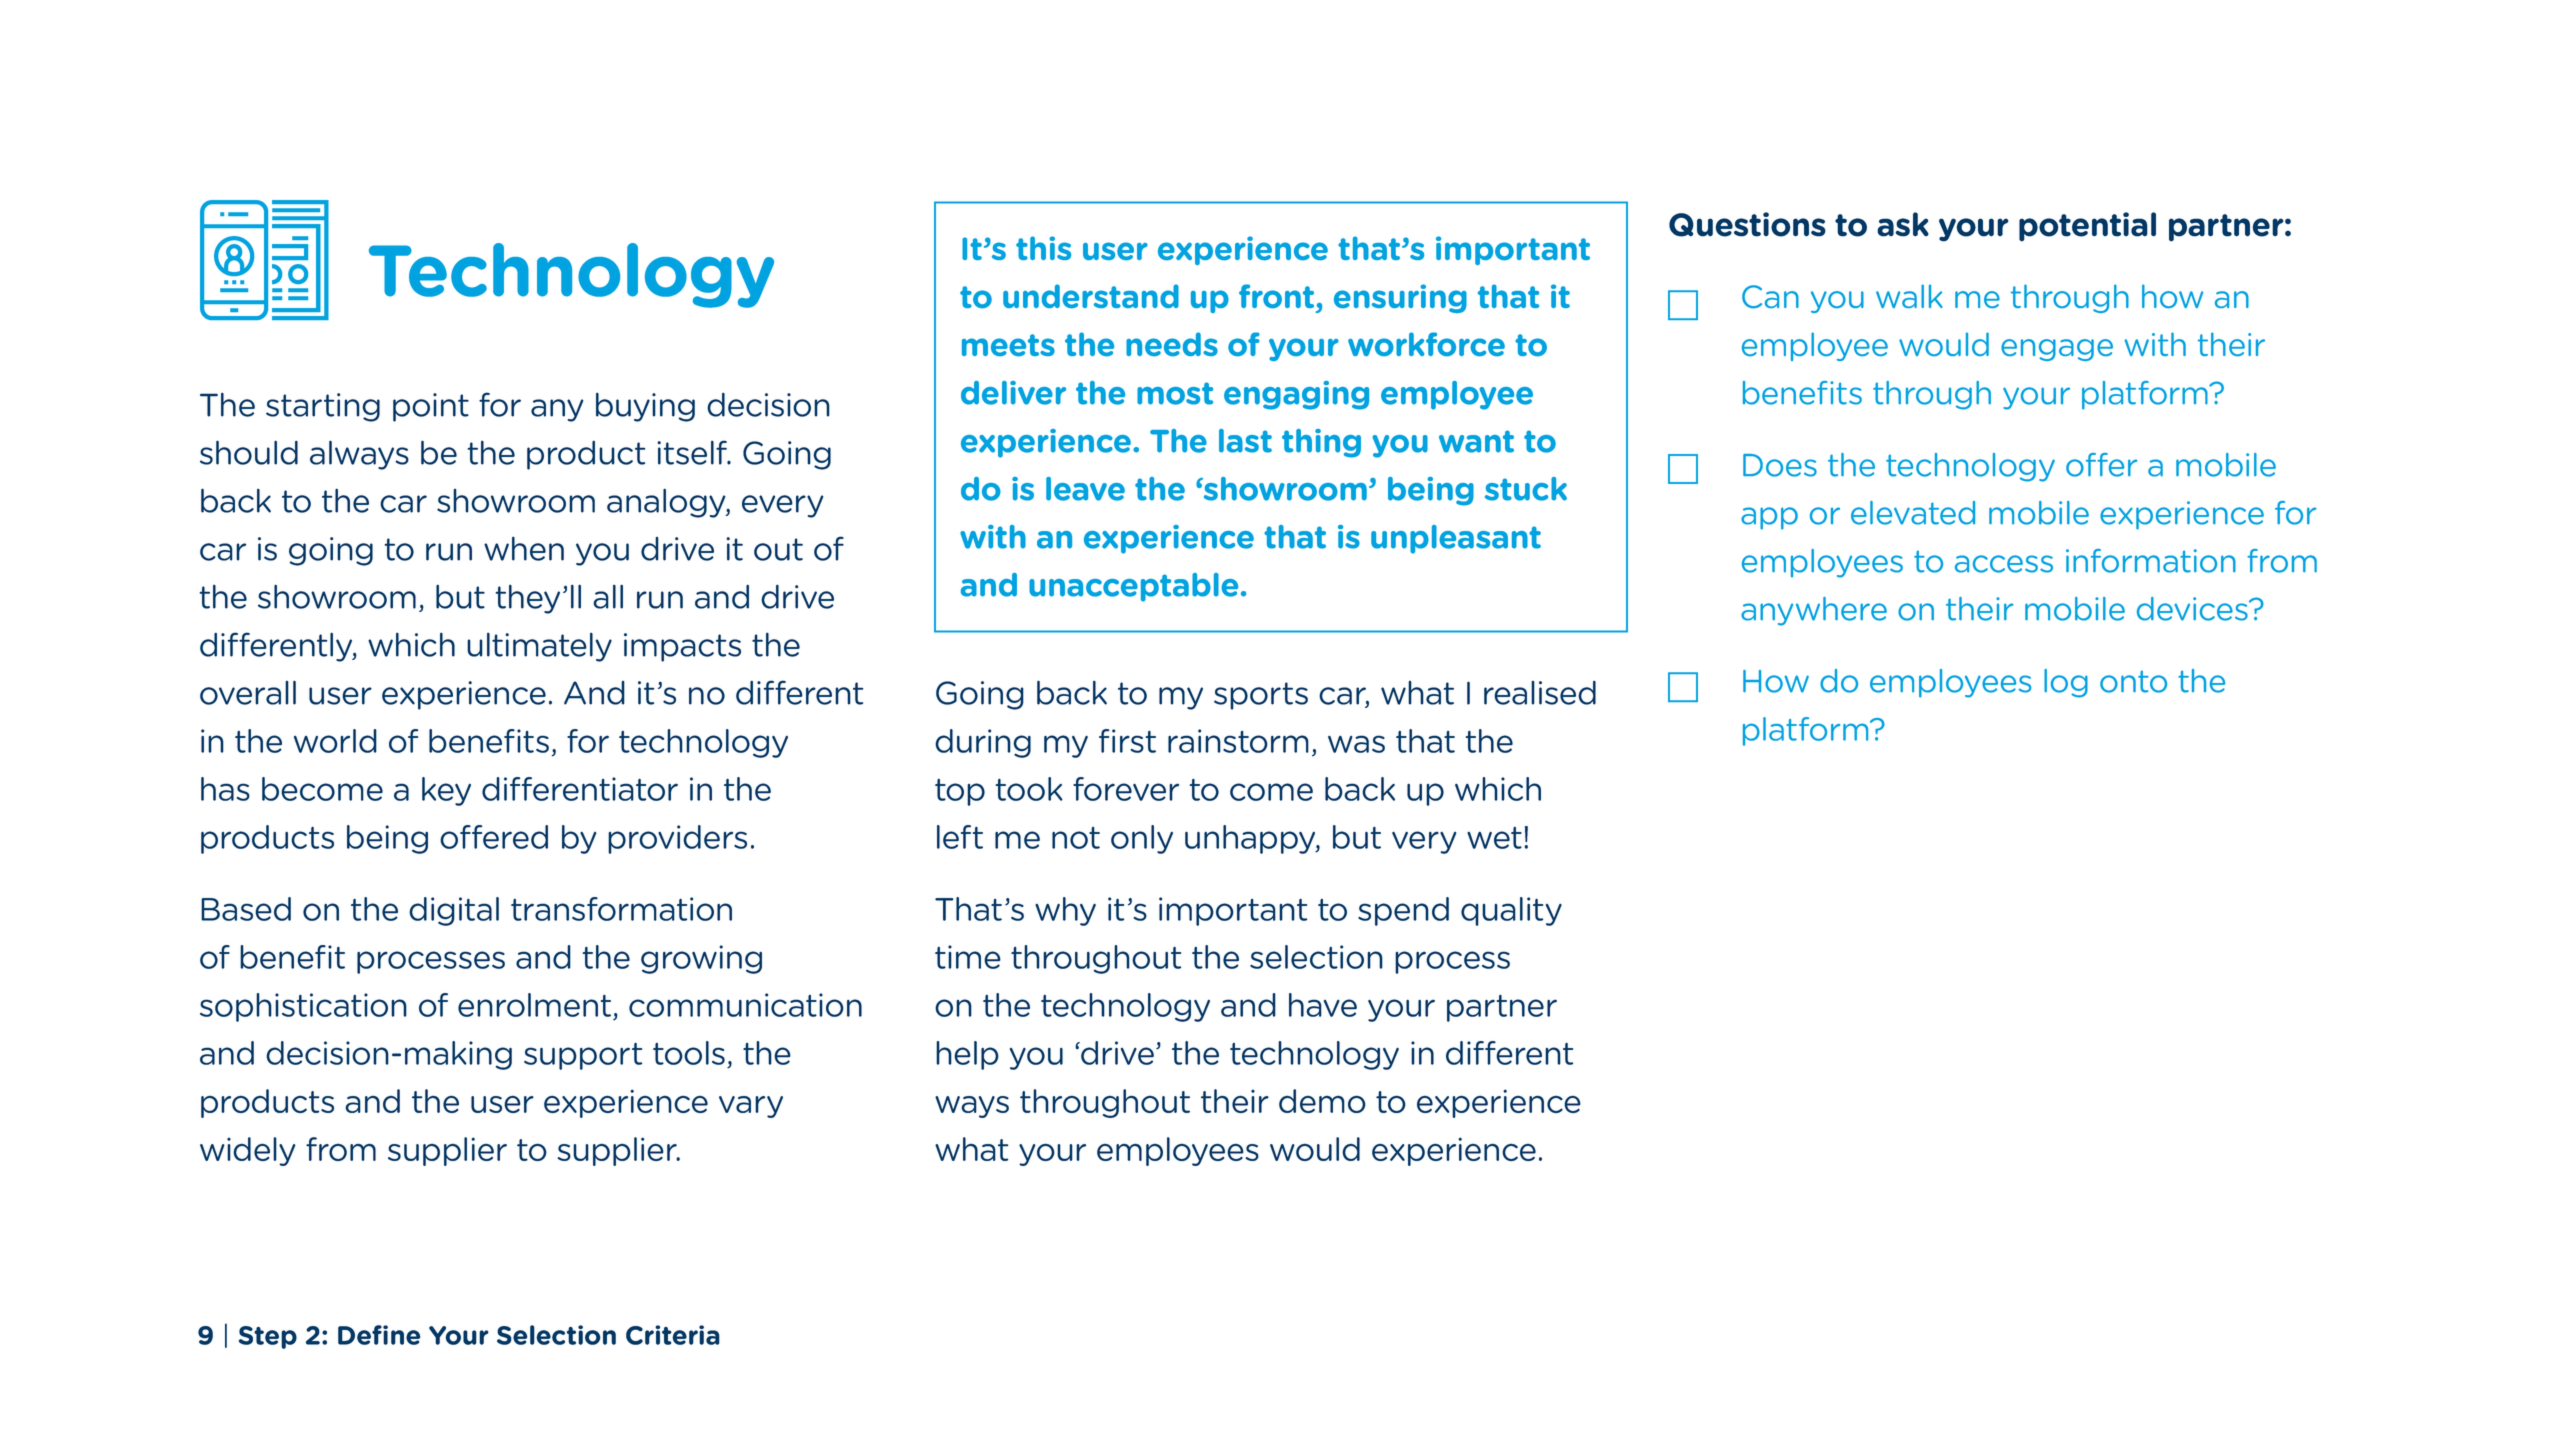 This page has height=1441, width=2562. Describe the element at coordinates (1133, 587) in the page. I see `unacceptable` at that location.
